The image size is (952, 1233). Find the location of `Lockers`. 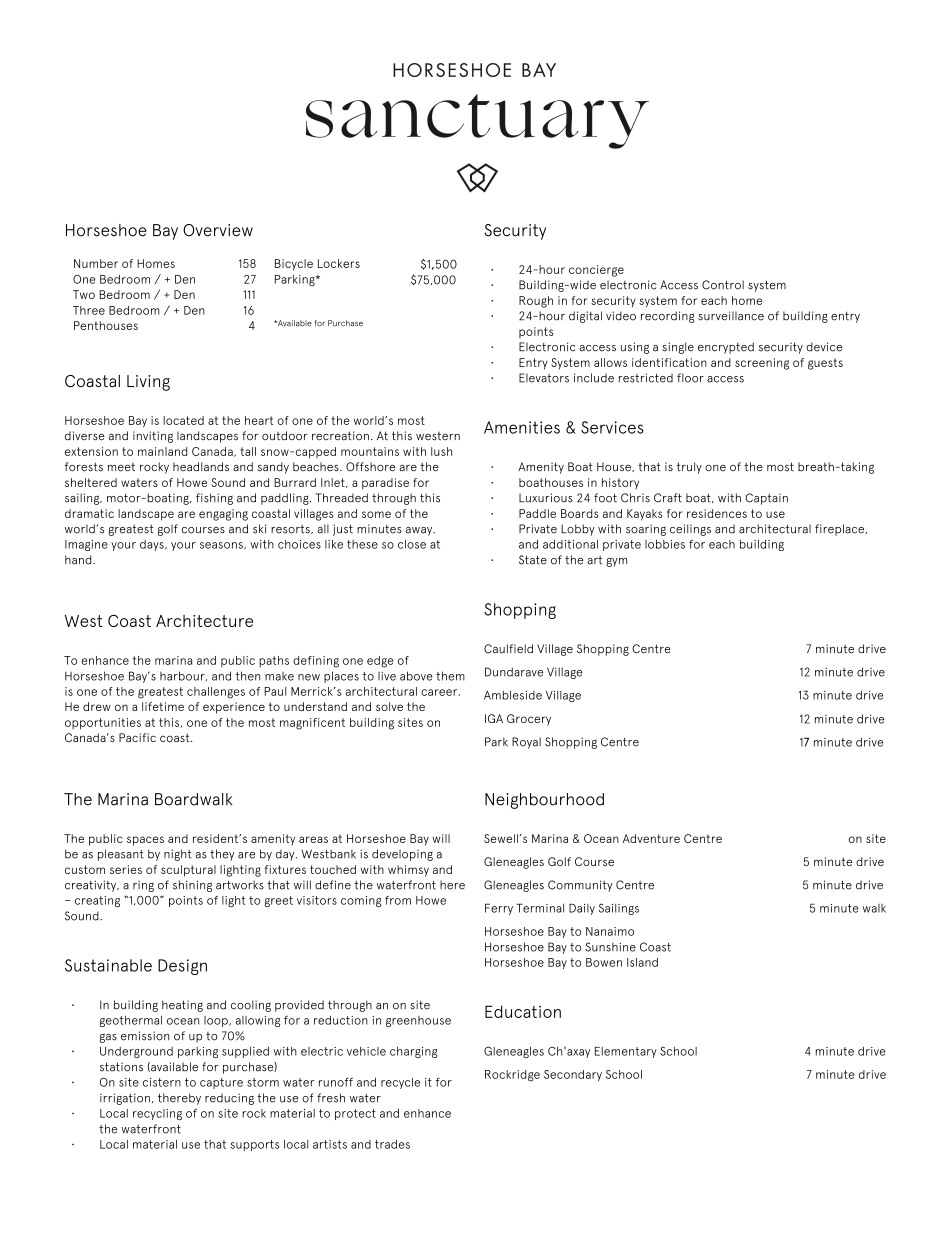

Lockers is located at coordinates (339, 263).
